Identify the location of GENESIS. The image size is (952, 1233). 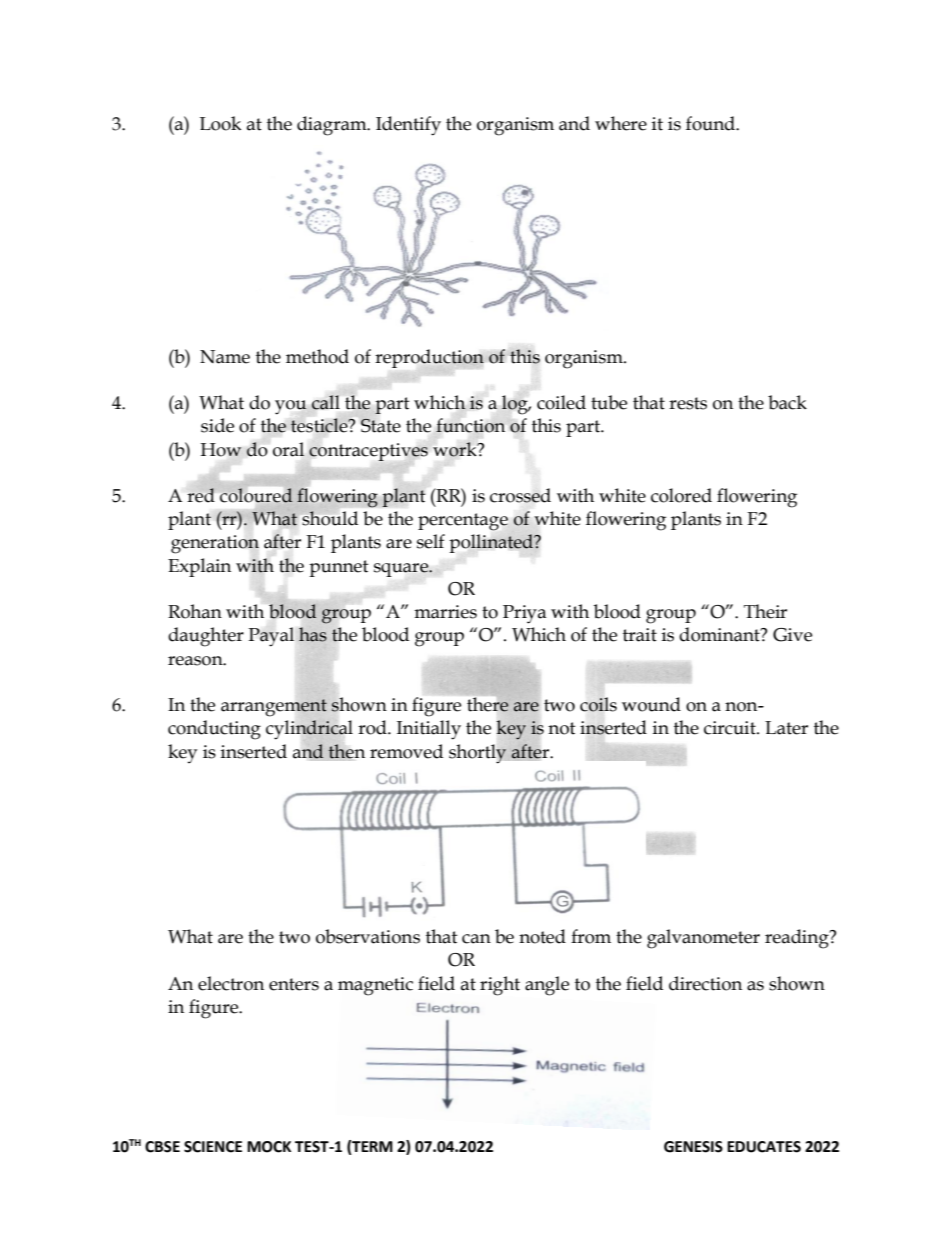
(693, 1147).
